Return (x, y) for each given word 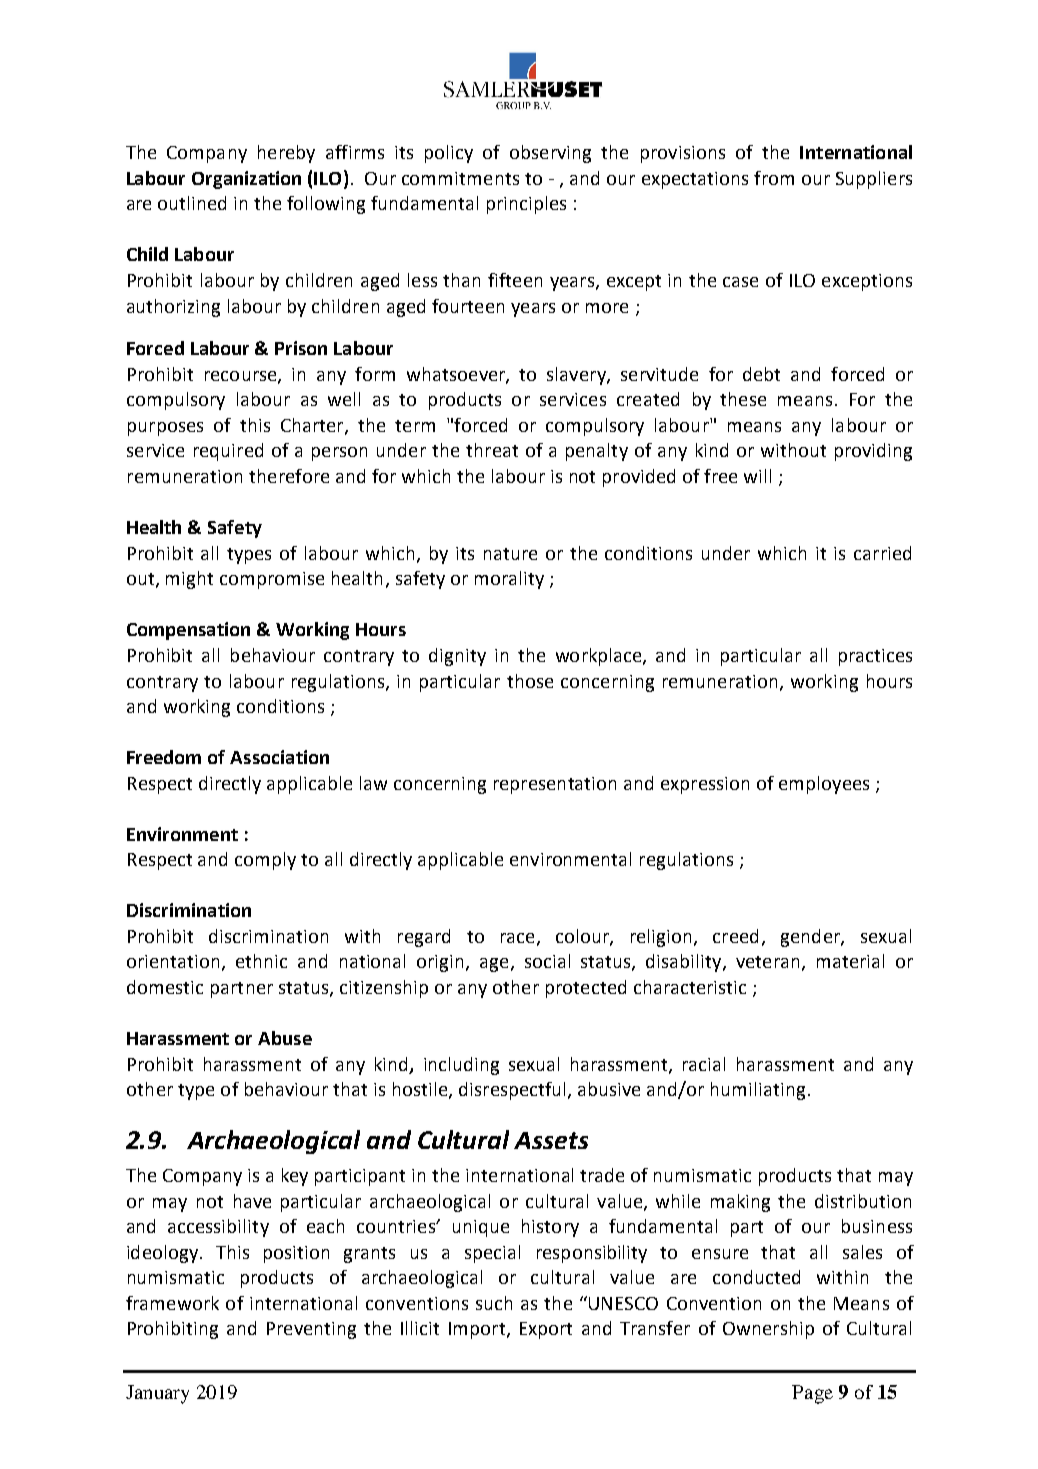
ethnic (261, 961)
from (774, 178)
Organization (246, 180)
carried (882, 553)
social (547, 961)
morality (509, 580)
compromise (272, 580)
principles (526, 205)
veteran (767, 962)
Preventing (311, 1330)
